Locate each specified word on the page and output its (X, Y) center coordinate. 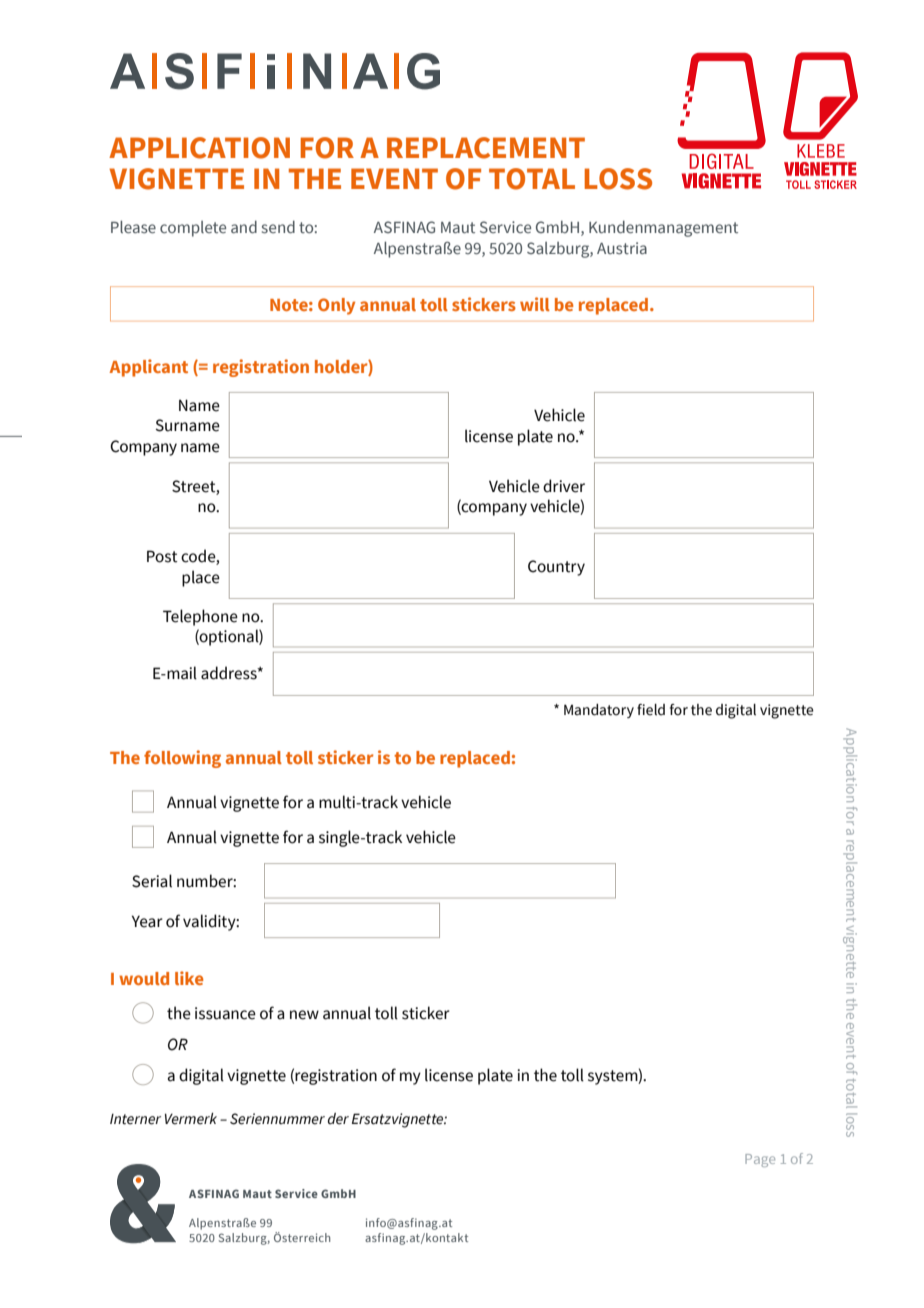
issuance (225, 1013)
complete (193, 229)
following (182, 759)
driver (564, 486)
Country (556, 568)
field (651, 710)
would (144, 978)
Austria (622, 248)
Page (760, 1160)
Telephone (200, 617)
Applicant (148, 368)
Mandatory (599, 711)
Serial (152, 881)
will (535, 304)
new (304, 1015)
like (189, 978)
